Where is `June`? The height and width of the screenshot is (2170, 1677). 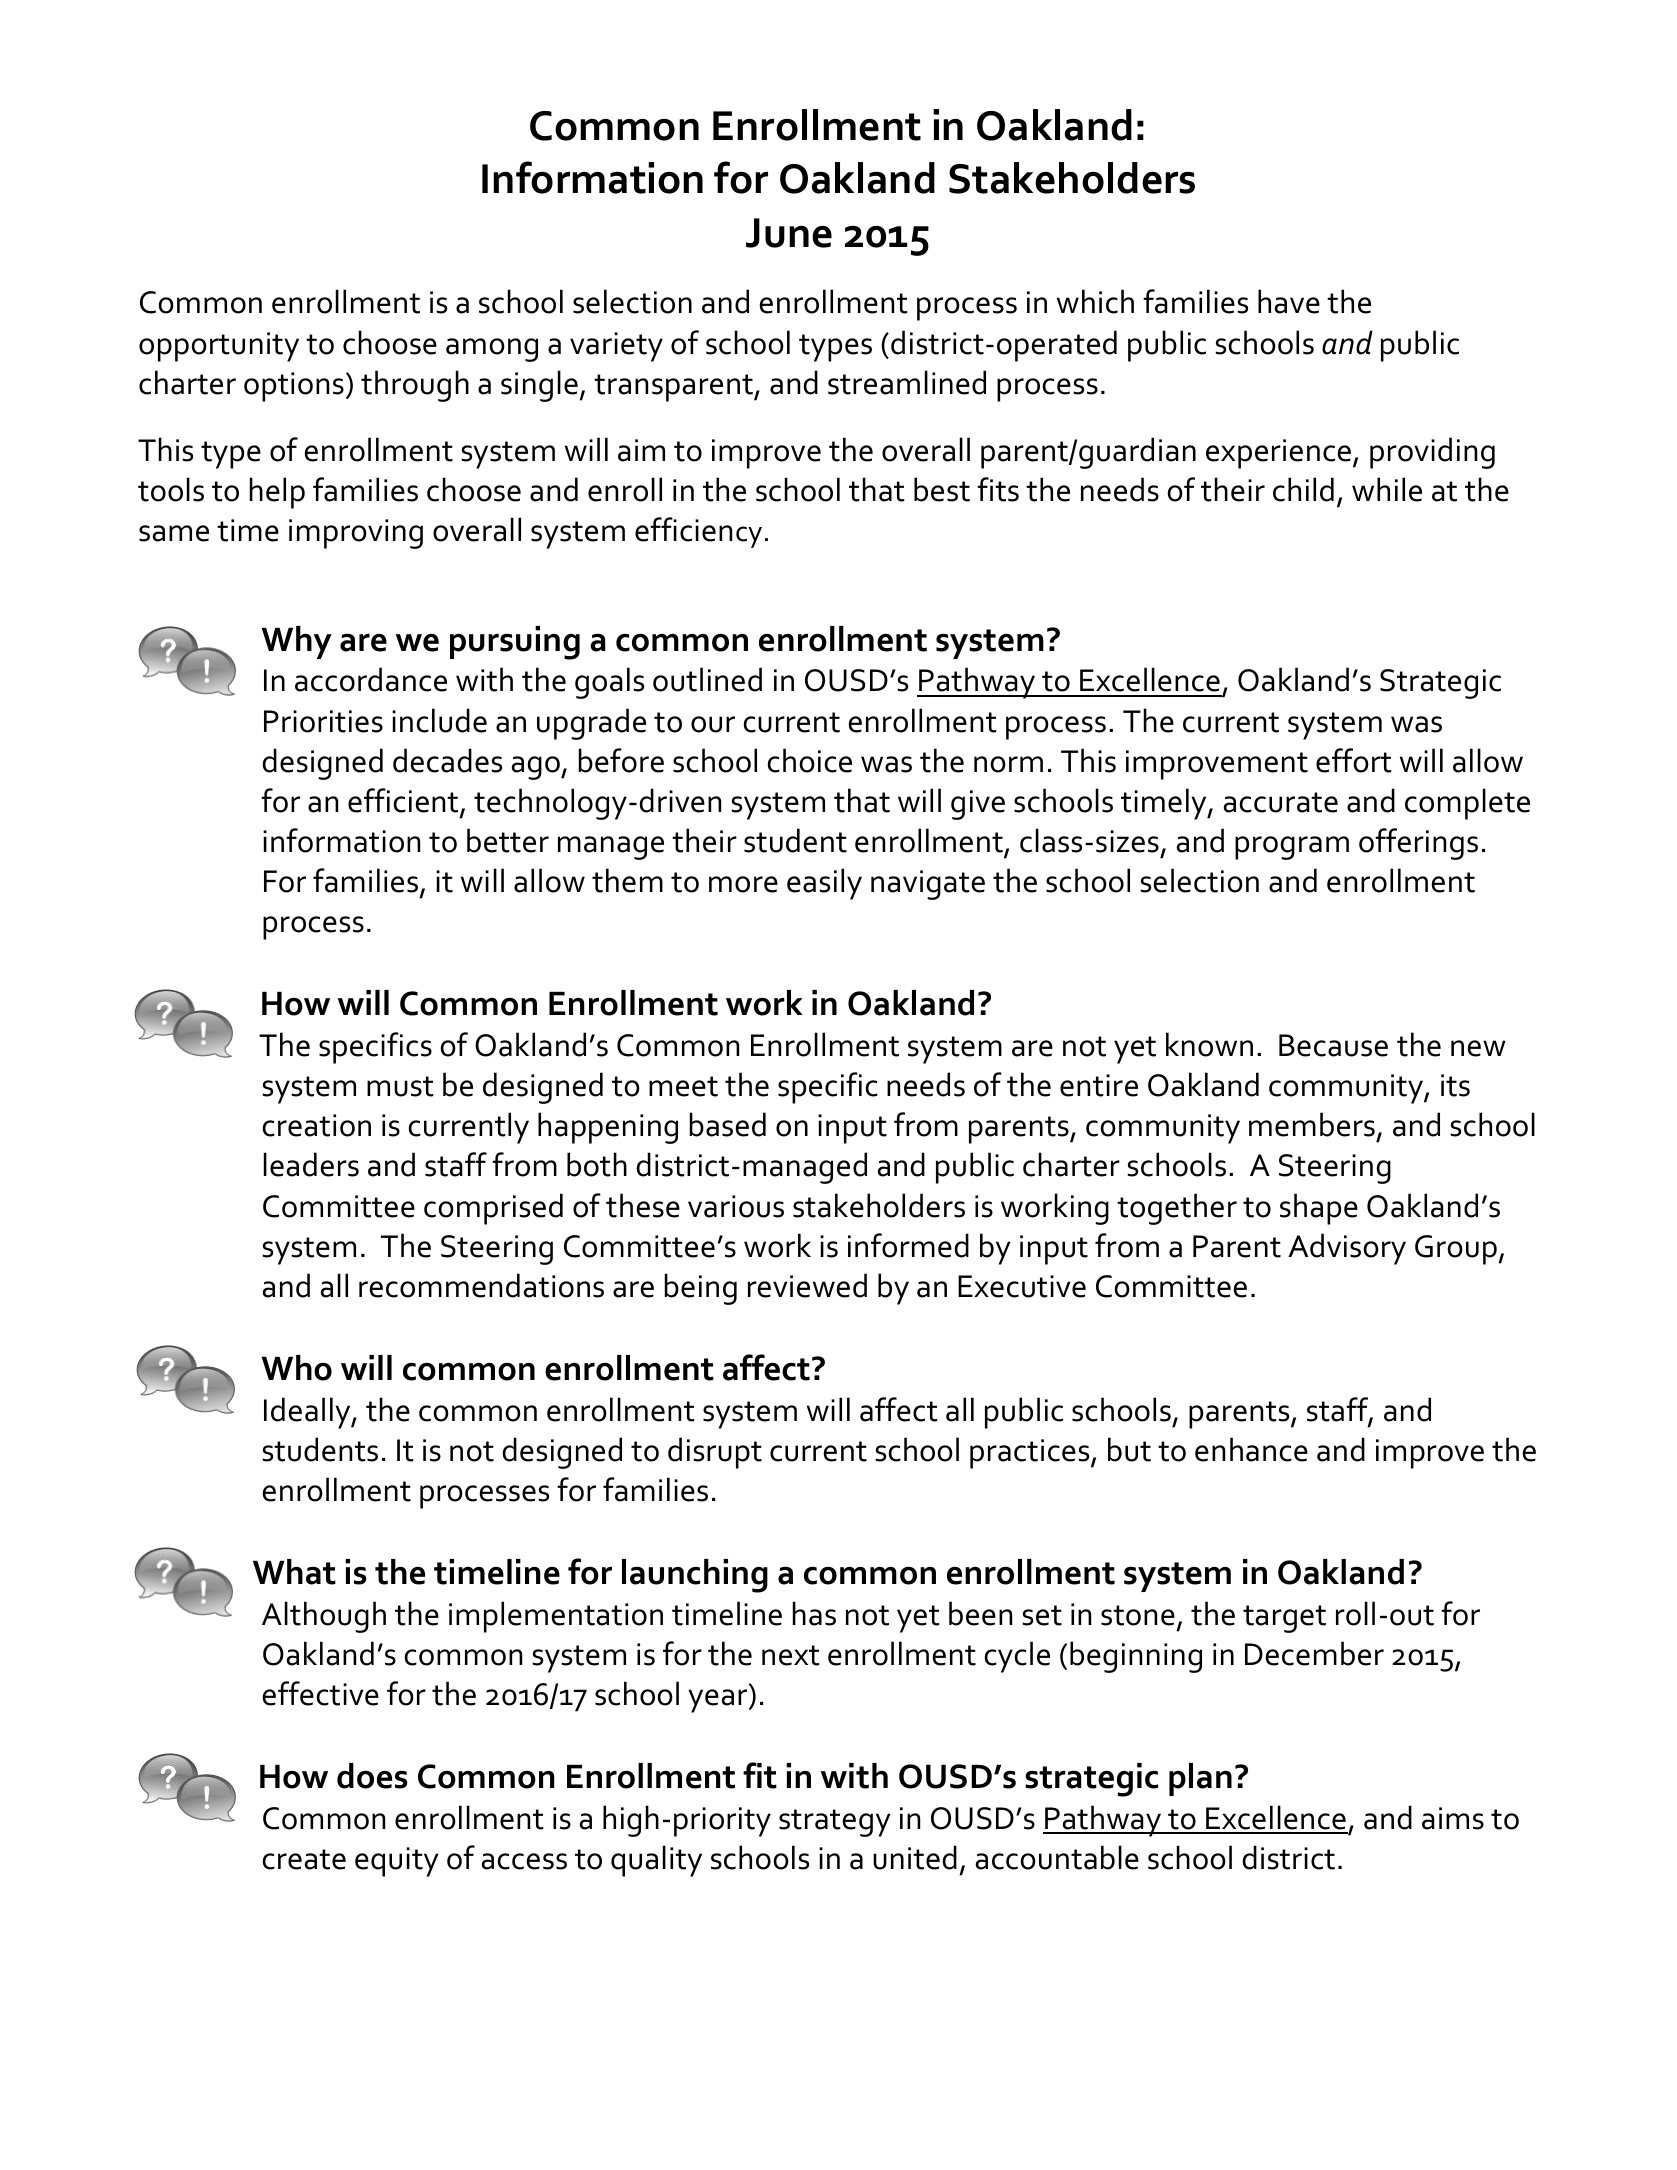
June is located at coordinates (789, 233).
